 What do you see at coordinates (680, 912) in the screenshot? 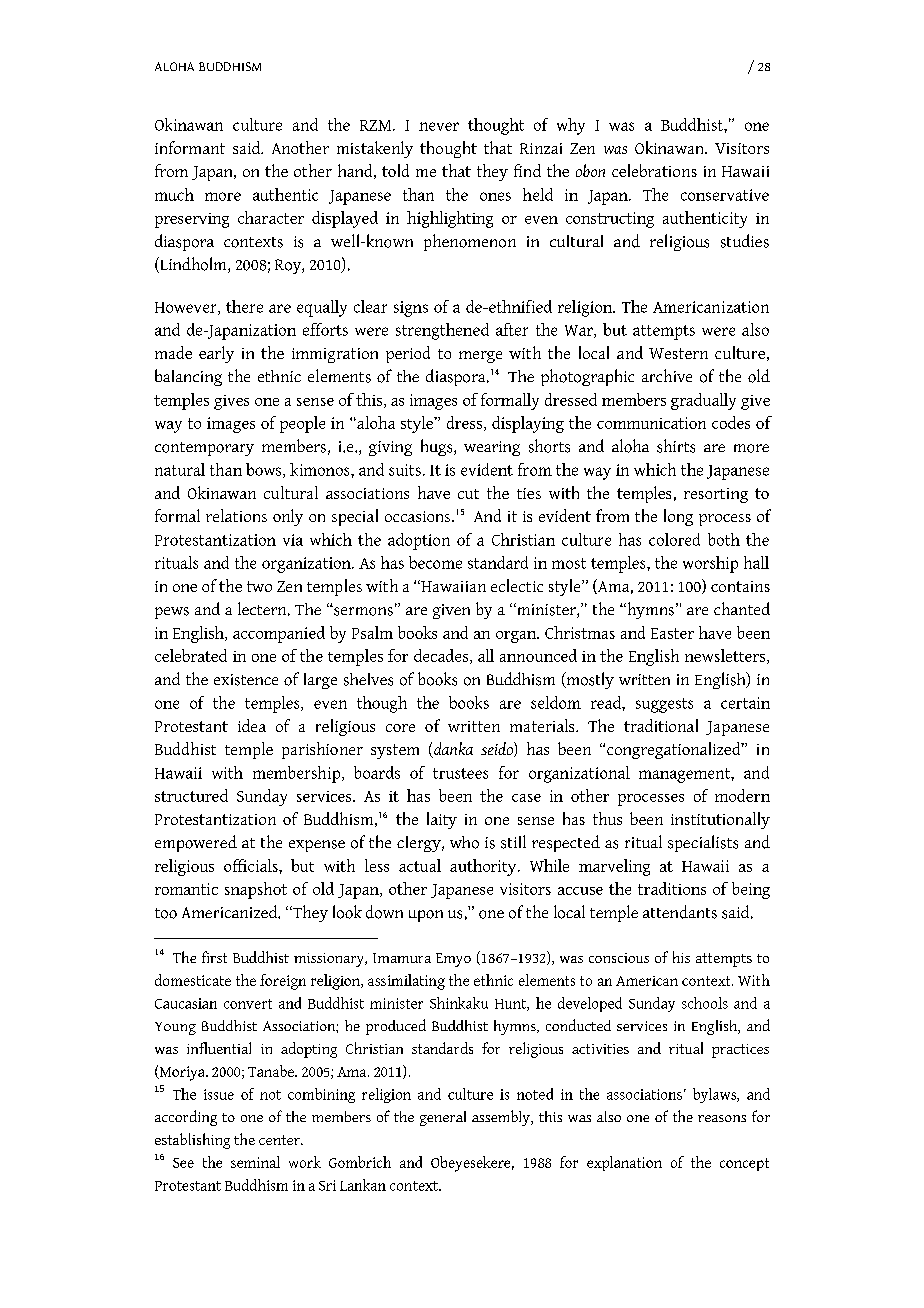
I see `attendants` at bounding box center [680, 912].
